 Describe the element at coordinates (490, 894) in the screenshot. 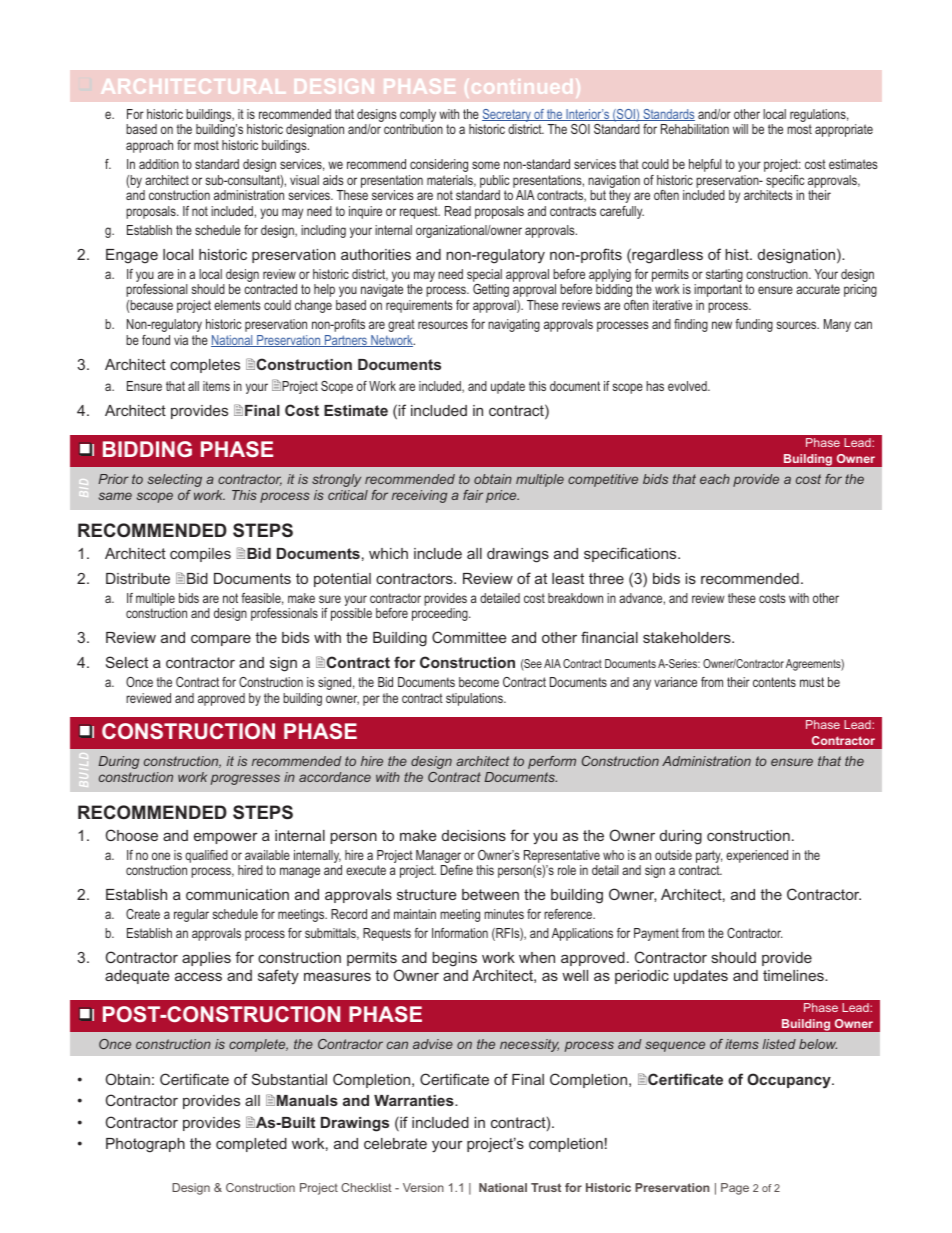

I see `between` at that location.
